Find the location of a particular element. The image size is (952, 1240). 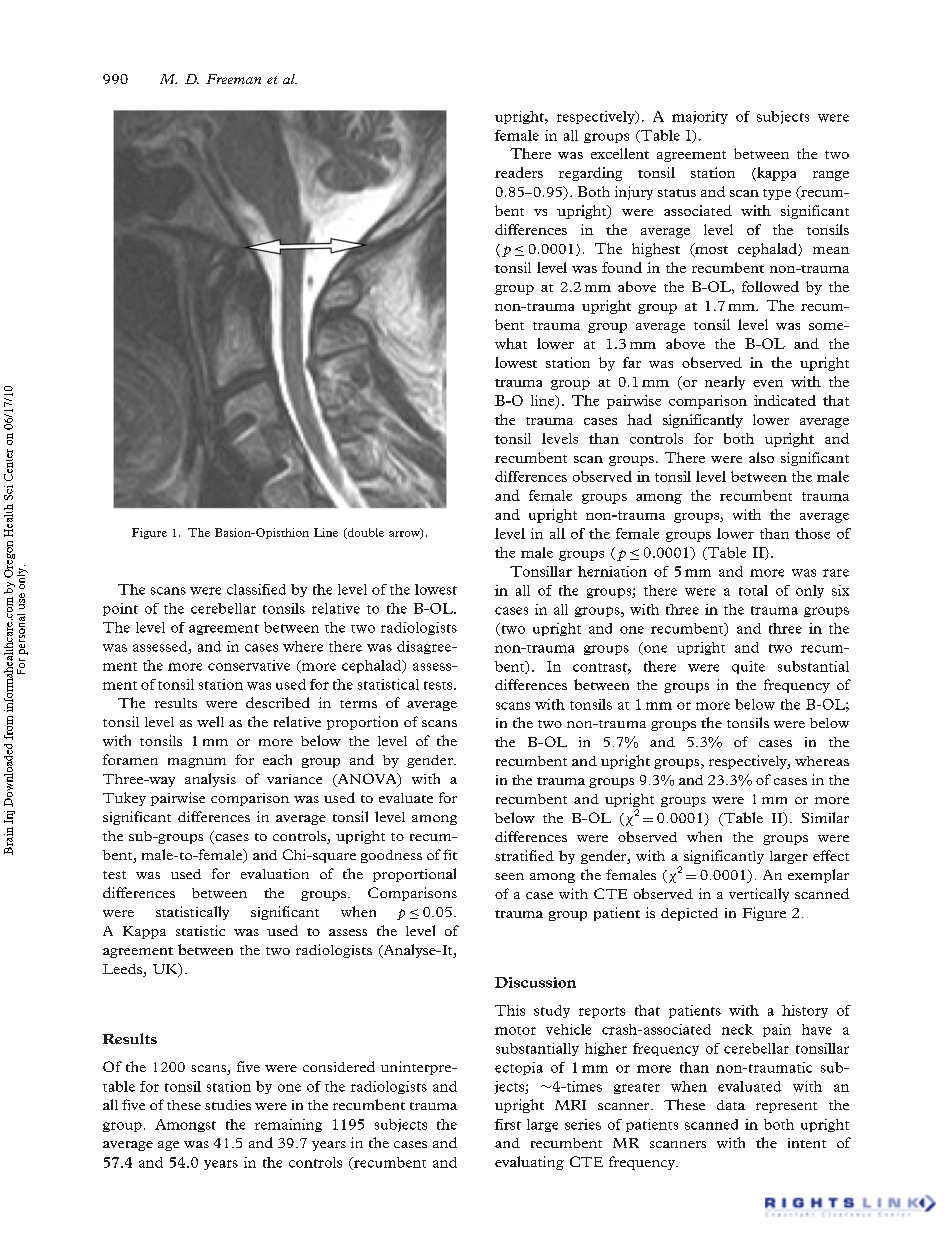

Freeman is located at coordinates (233, 79).
